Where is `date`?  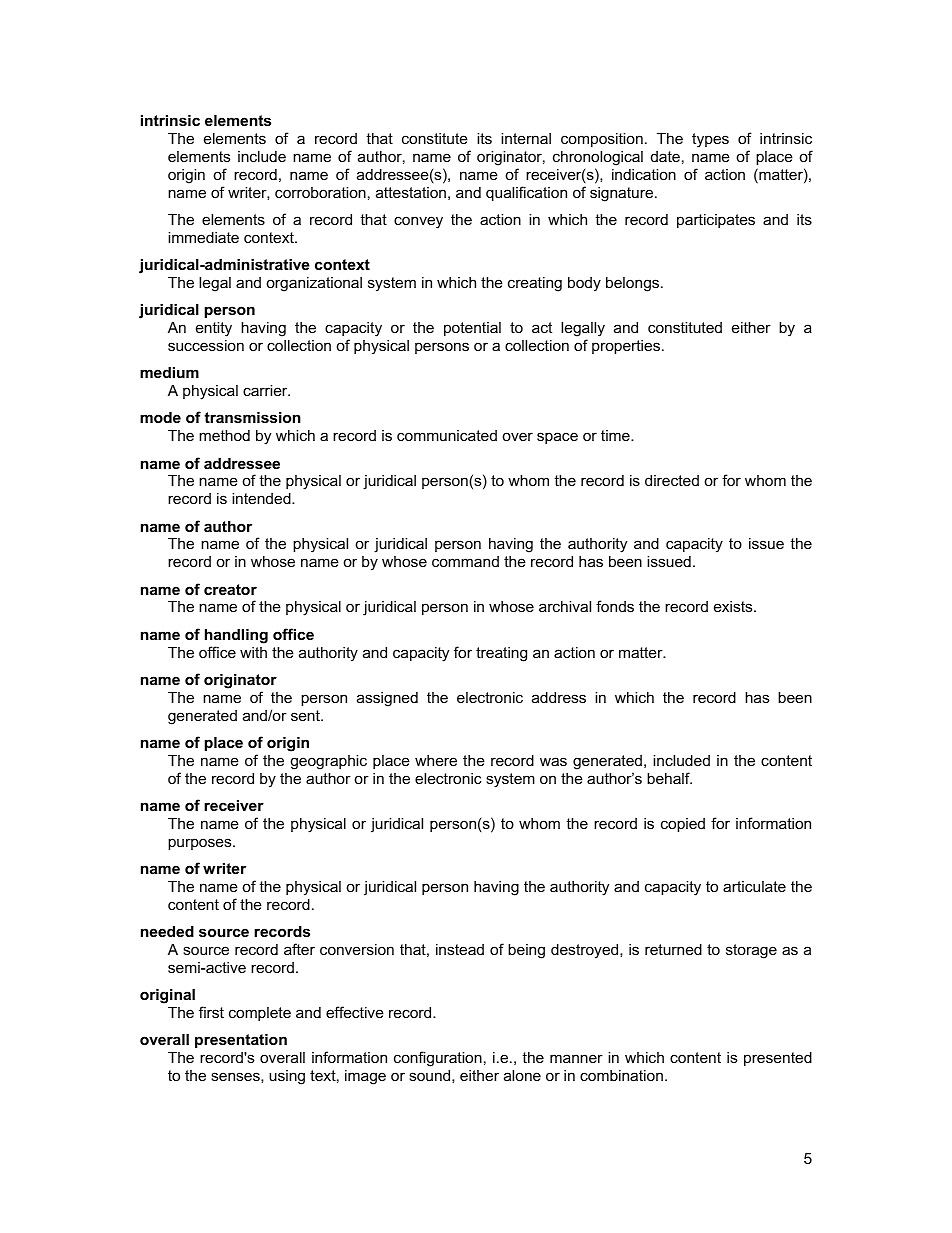
date is located at coordinates (665, 156).
